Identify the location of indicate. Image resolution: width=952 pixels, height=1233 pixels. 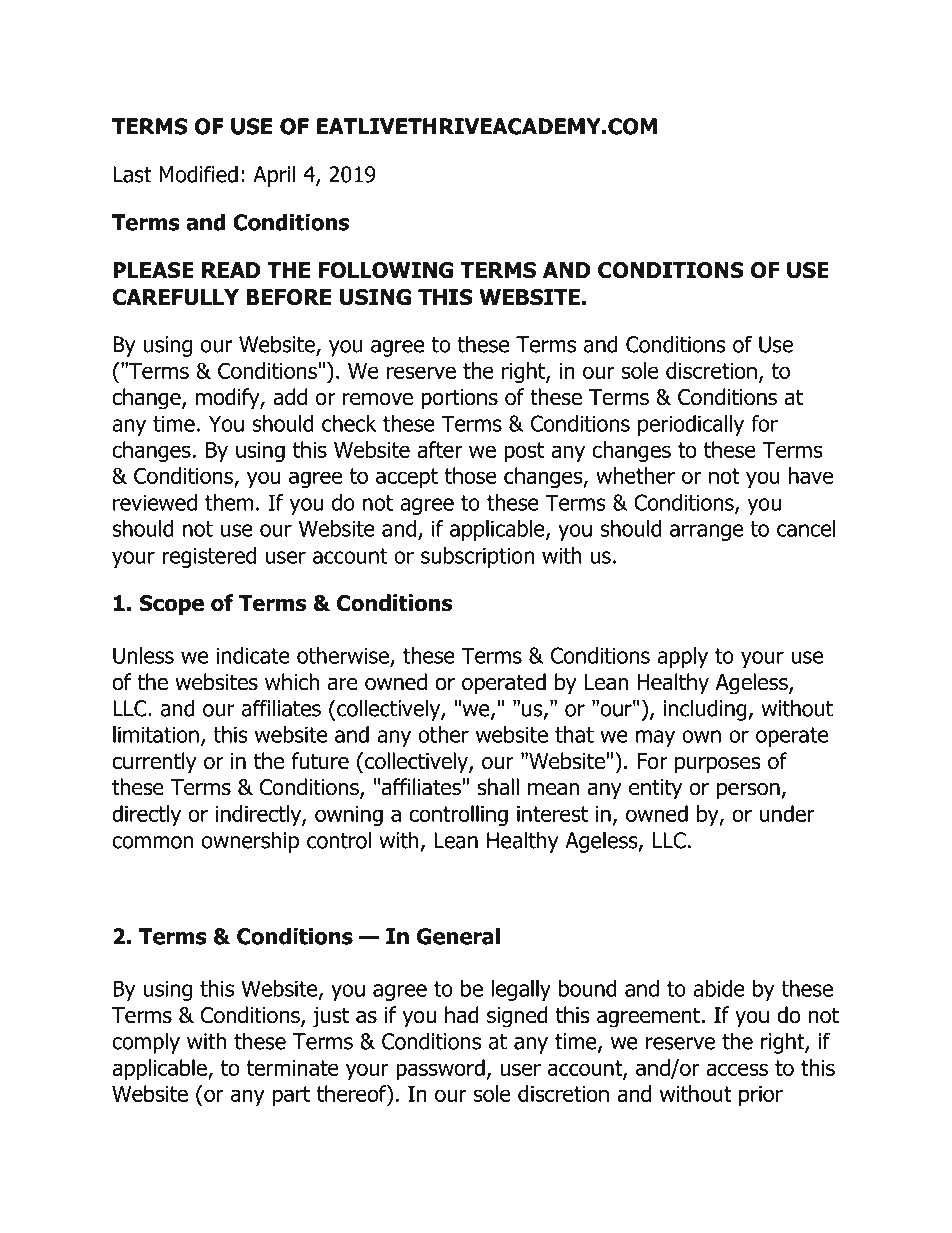
(253, 655).
